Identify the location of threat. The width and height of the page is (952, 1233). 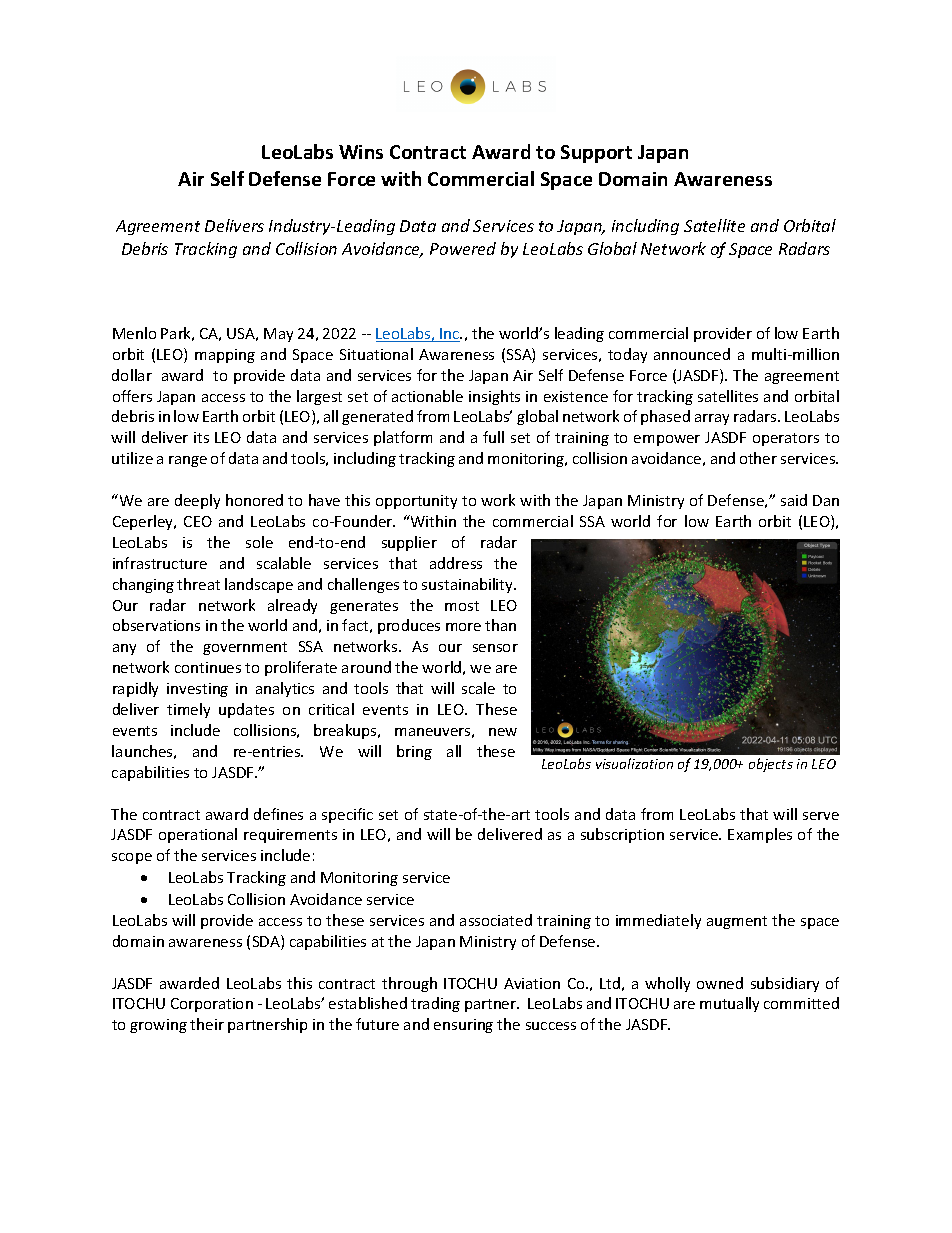
(198, 584).
